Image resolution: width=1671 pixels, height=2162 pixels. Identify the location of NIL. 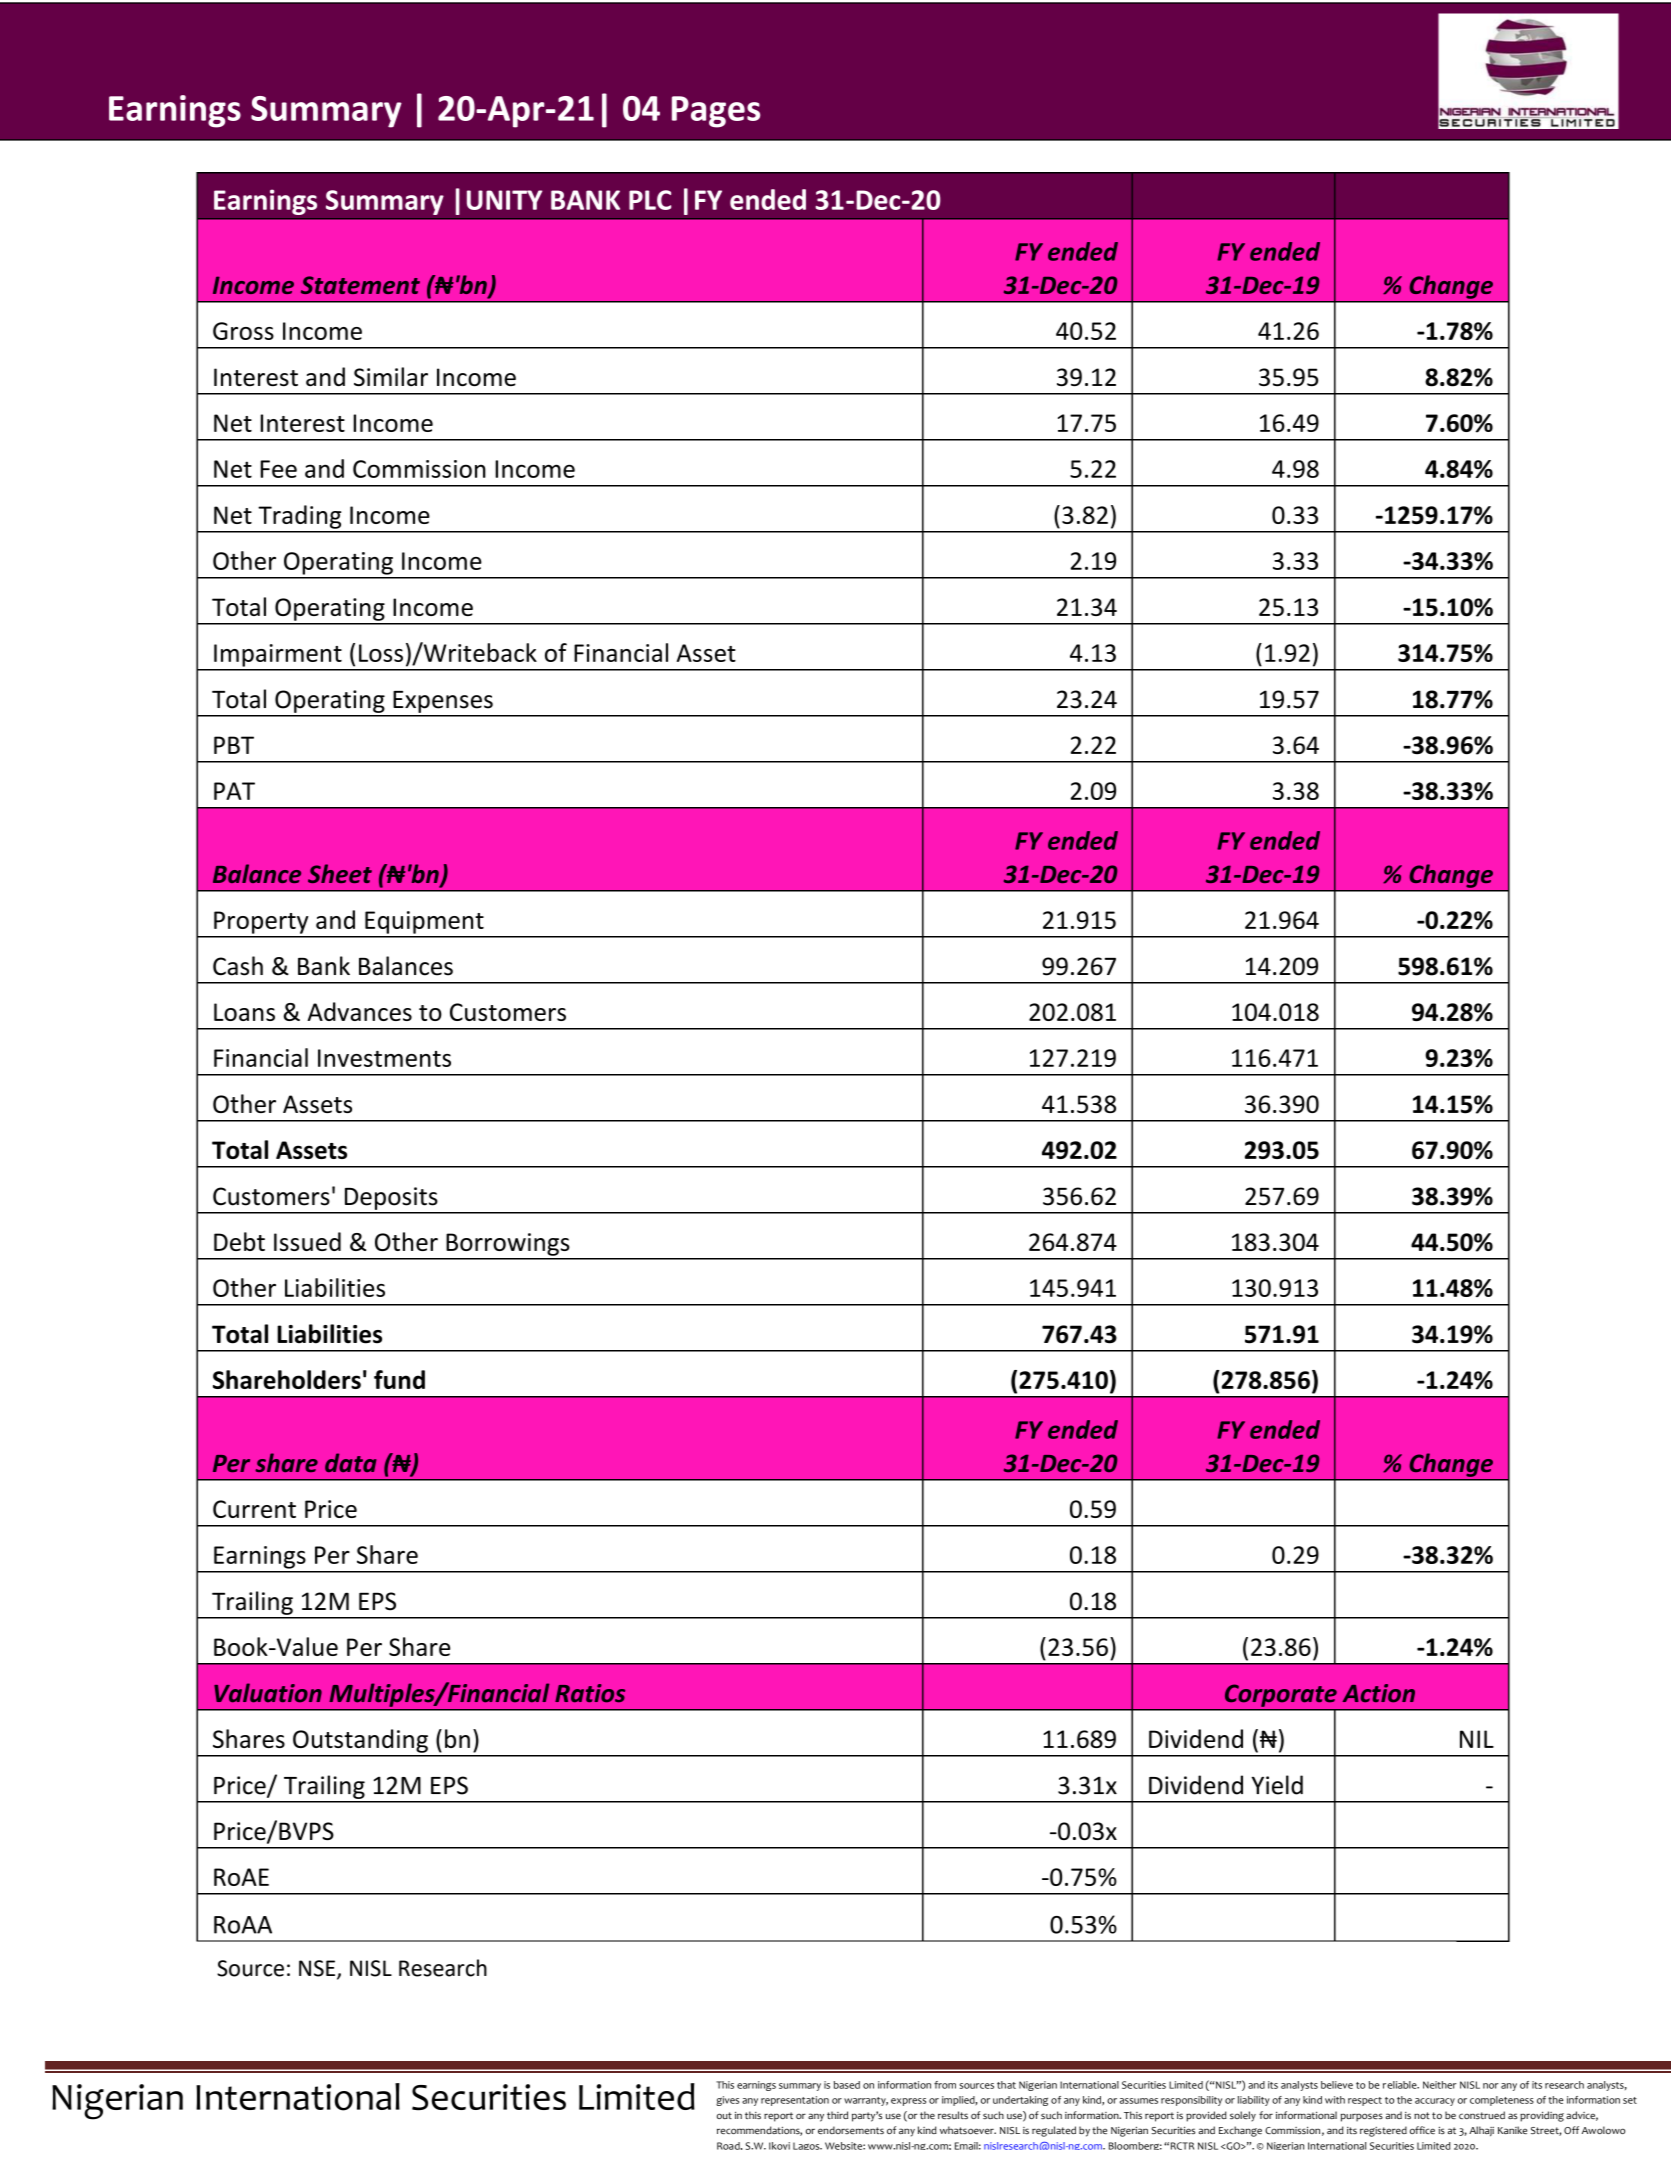
(1477, 1739).
